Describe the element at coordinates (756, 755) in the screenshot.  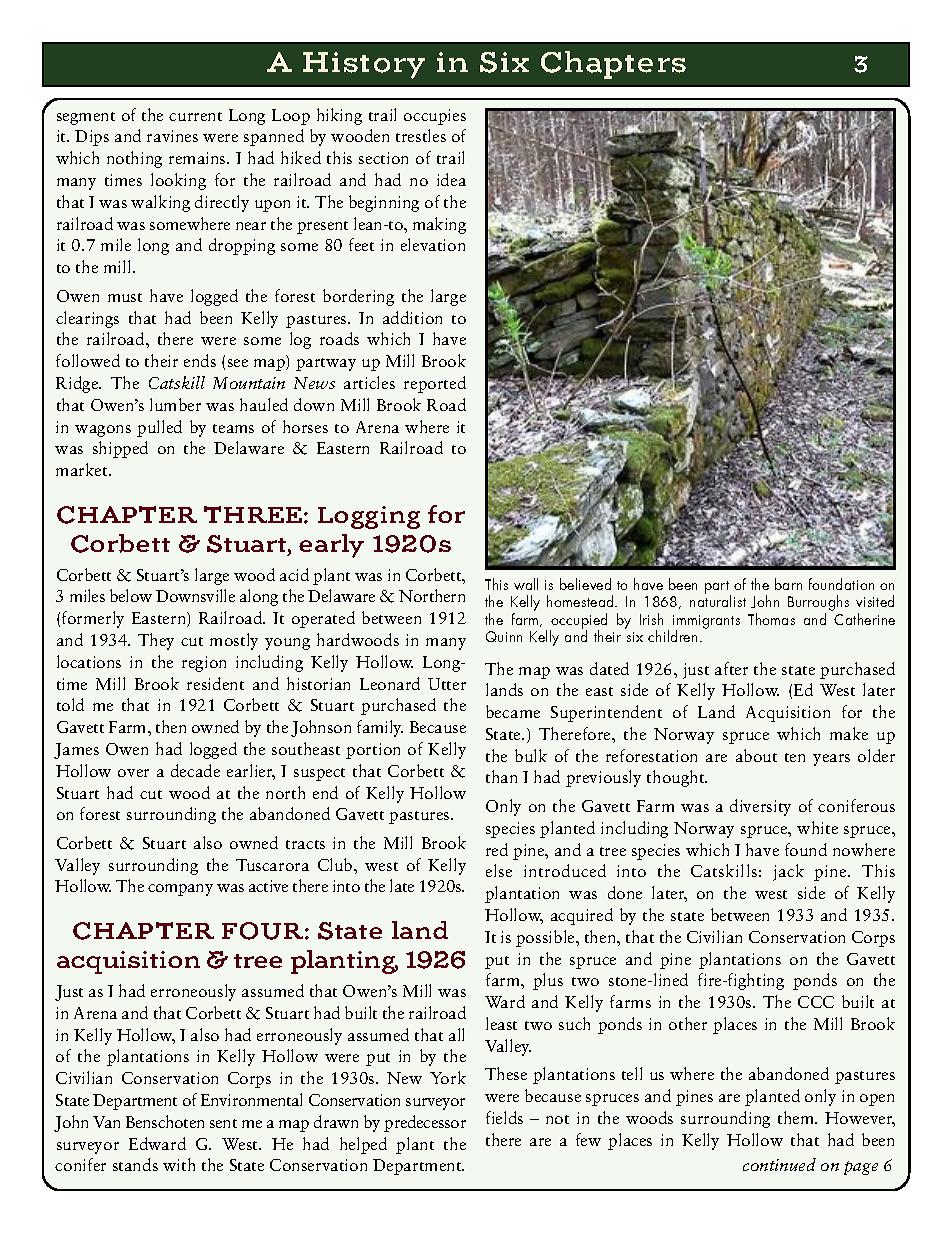
I see `about` at that location.
